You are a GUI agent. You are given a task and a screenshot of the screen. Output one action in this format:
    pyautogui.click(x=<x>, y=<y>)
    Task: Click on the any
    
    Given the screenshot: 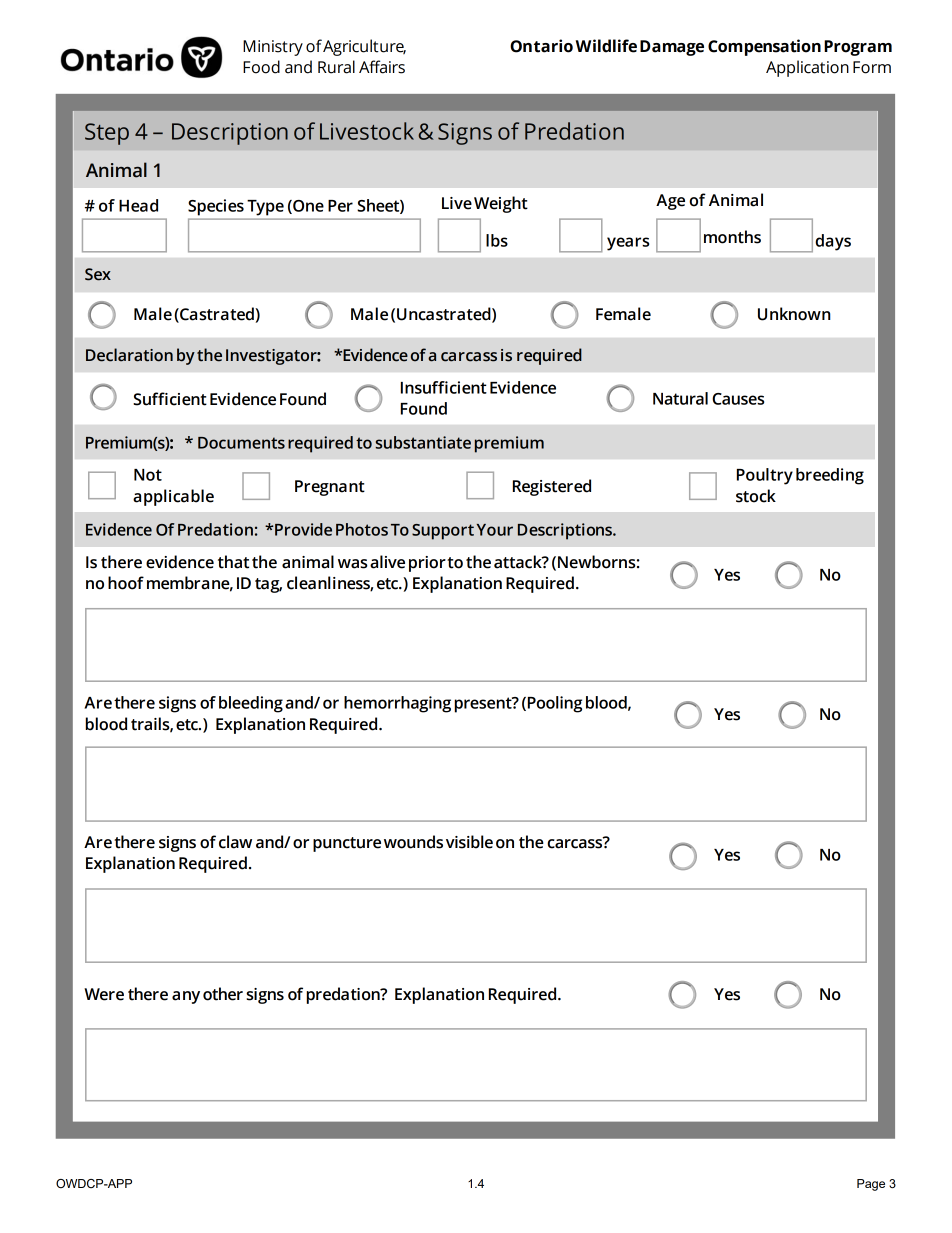 What is the action you would take?
    pyautogui.click(x=186, y=997)
